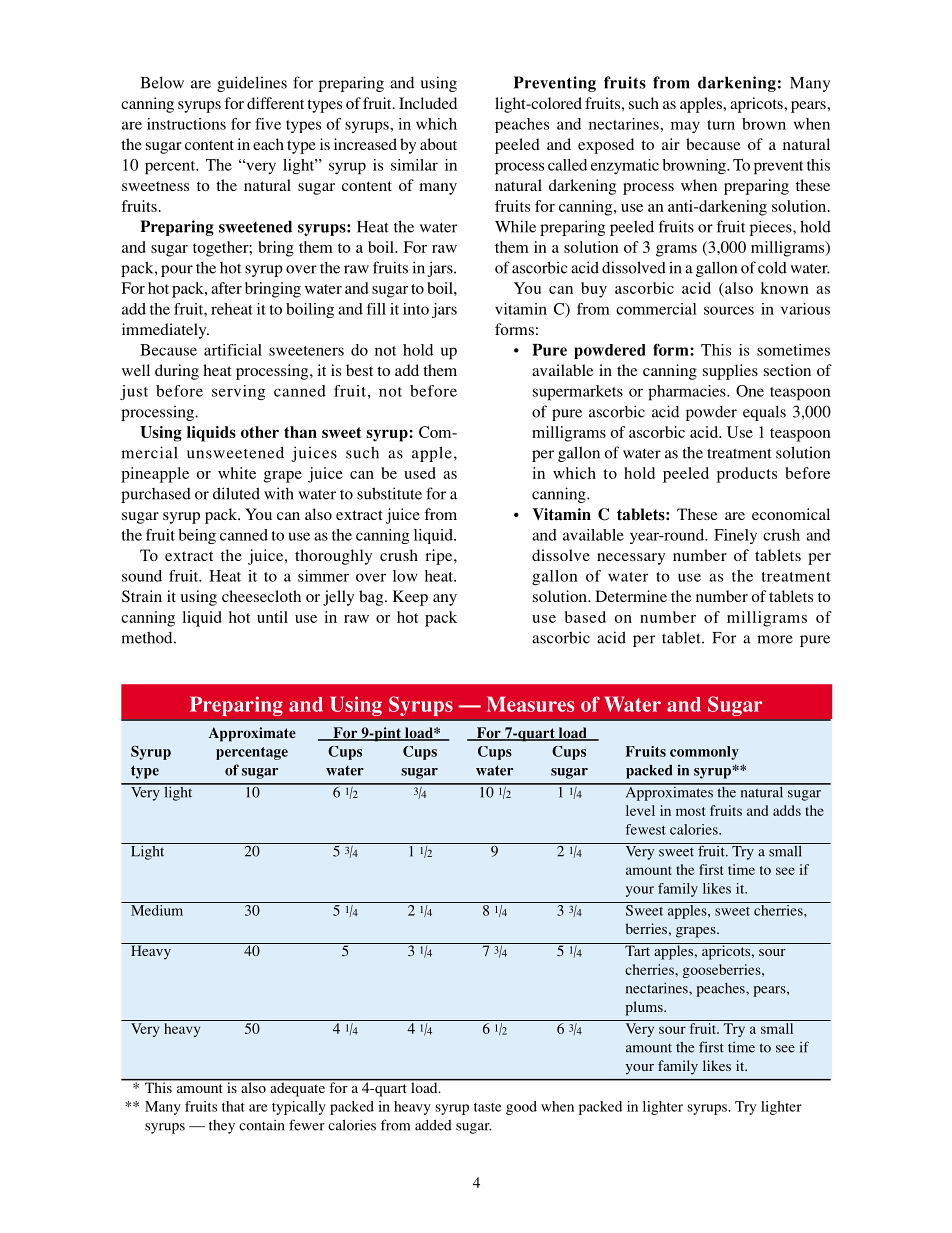  Describe the element at coordinates (261, 596) in the image. I see `cheesecloth` at that location.
